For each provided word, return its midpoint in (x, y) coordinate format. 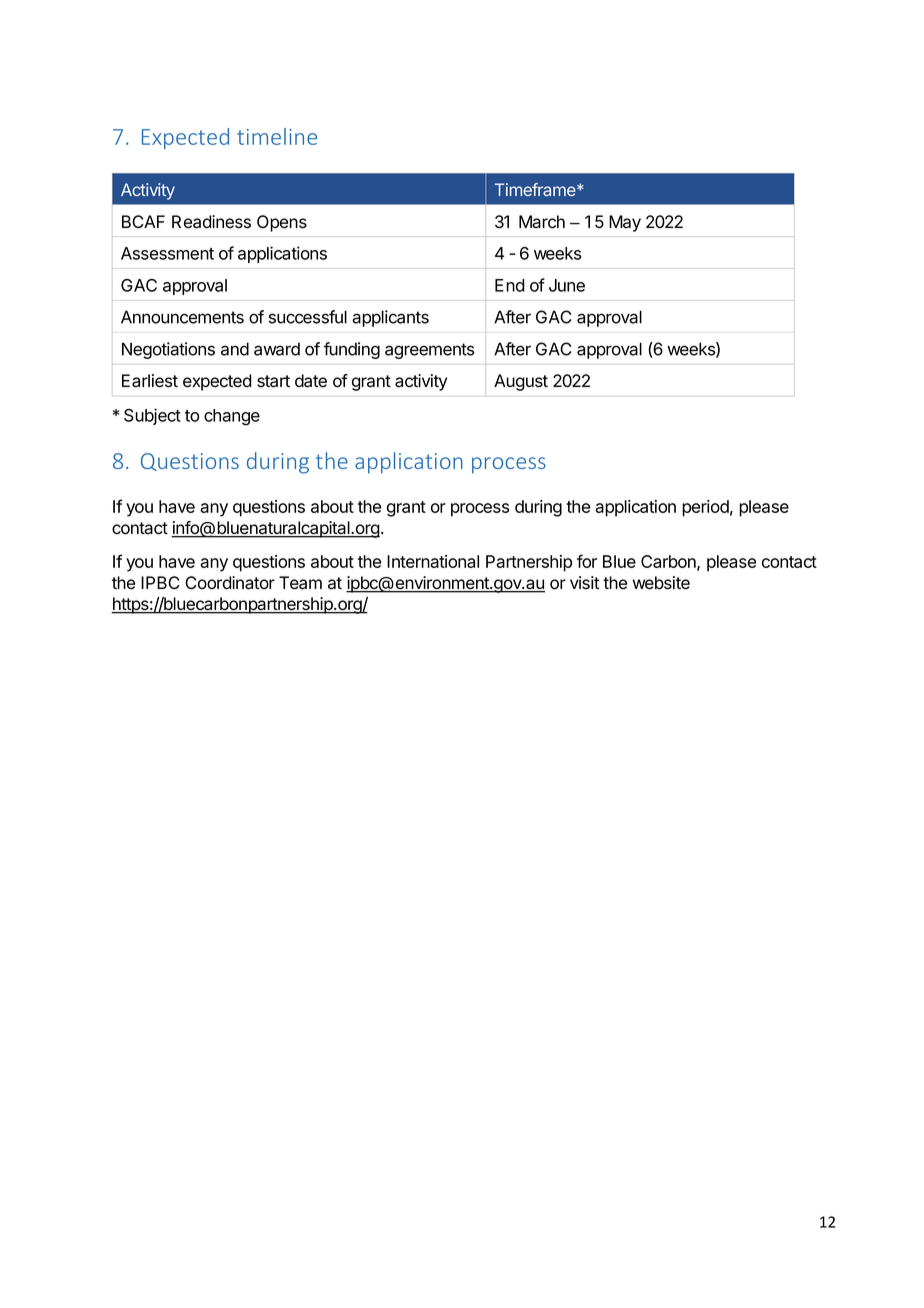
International (433, 561)
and (235, 349)
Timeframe (536, 189)
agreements (429, 351)
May (625, 223)
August (521, 382)
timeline (277, 136)
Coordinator (230, 583)
